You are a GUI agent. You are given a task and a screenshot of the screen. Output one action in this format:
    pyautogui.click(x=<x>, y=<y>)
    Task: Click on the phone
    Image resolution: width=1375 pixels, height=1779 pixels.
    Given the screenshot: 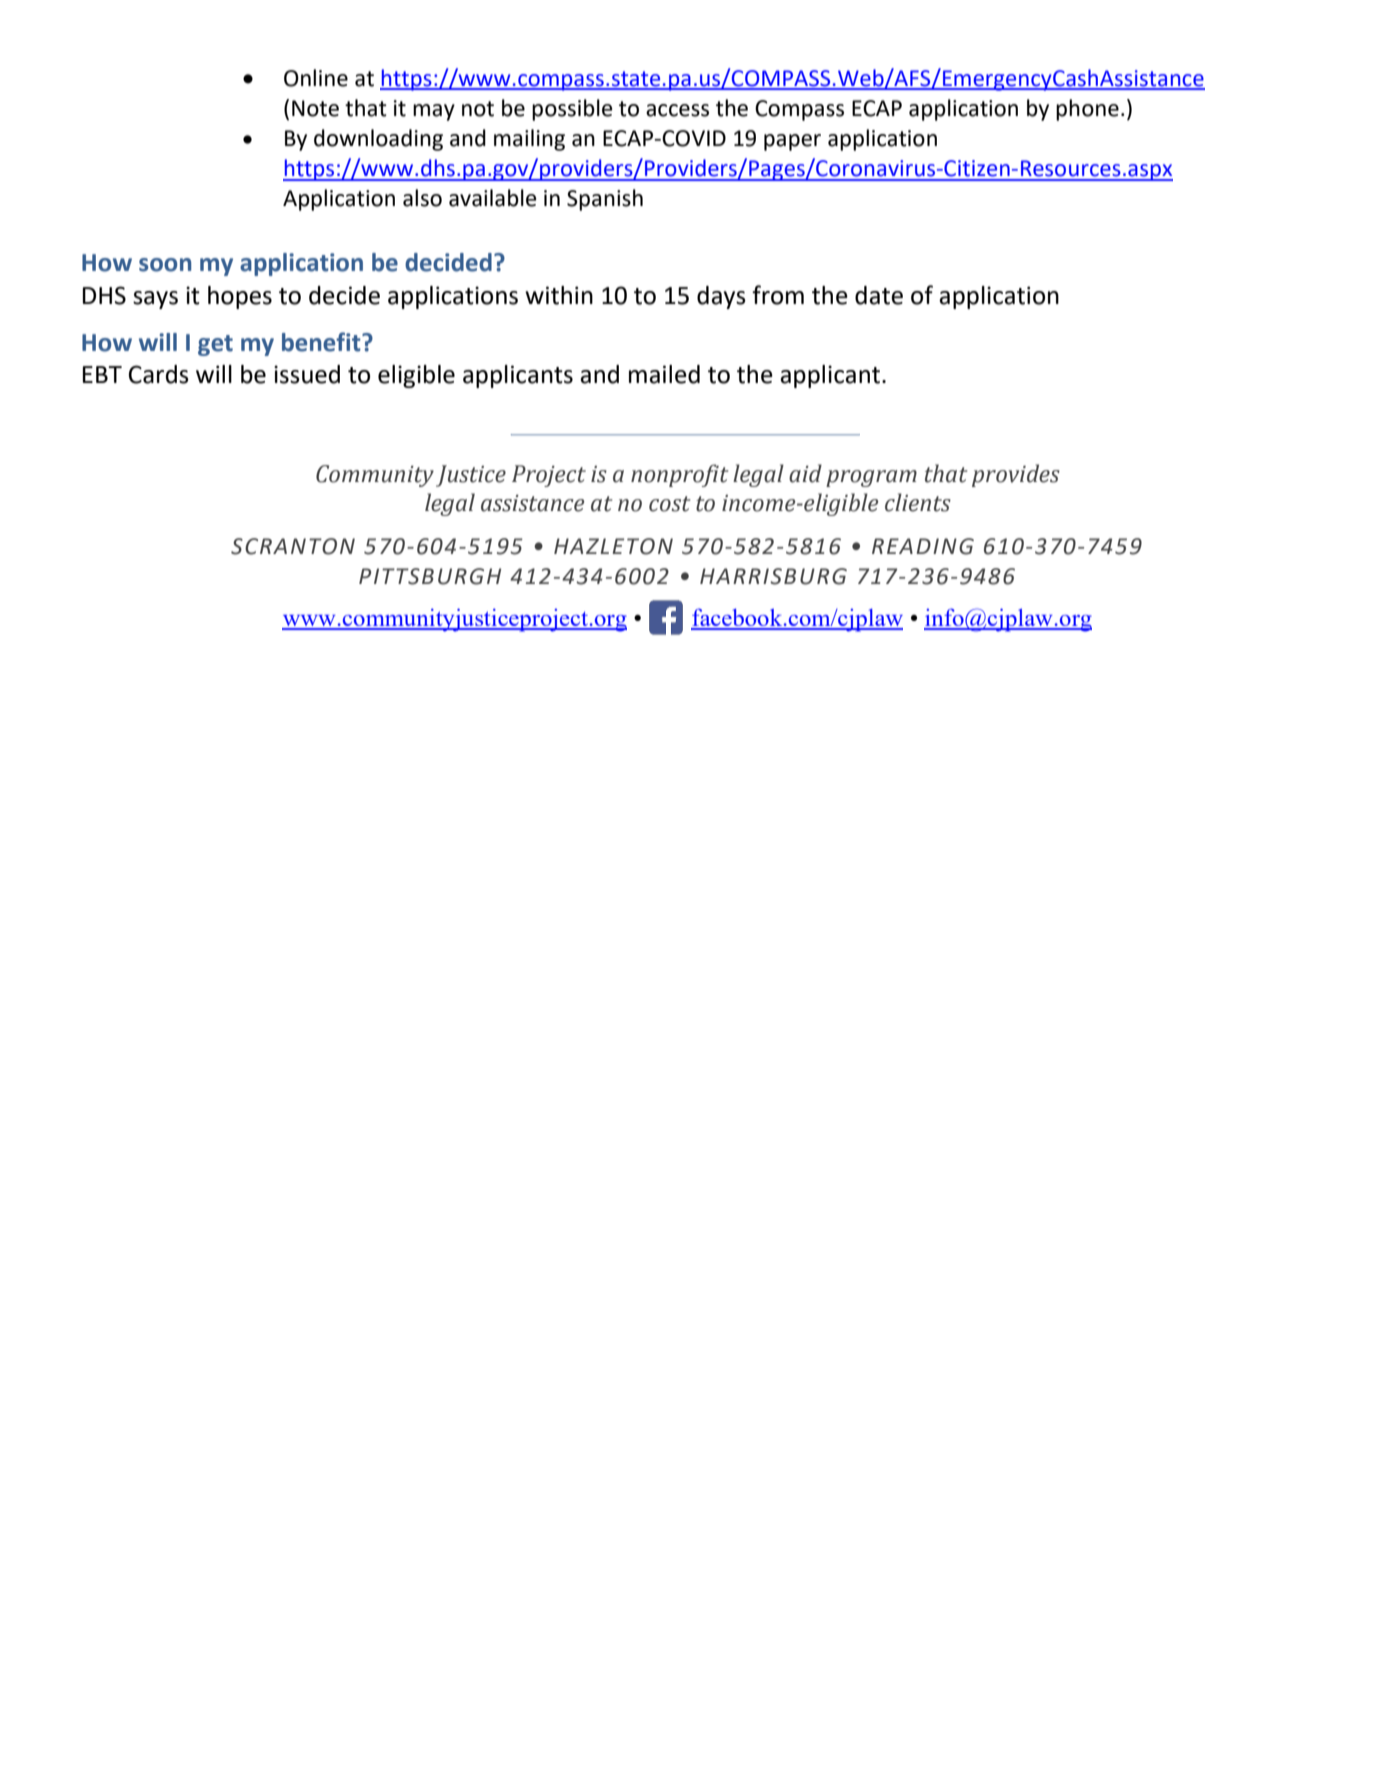 What is the action you would take?
    pyautogui.click(x=1087, y=110)
